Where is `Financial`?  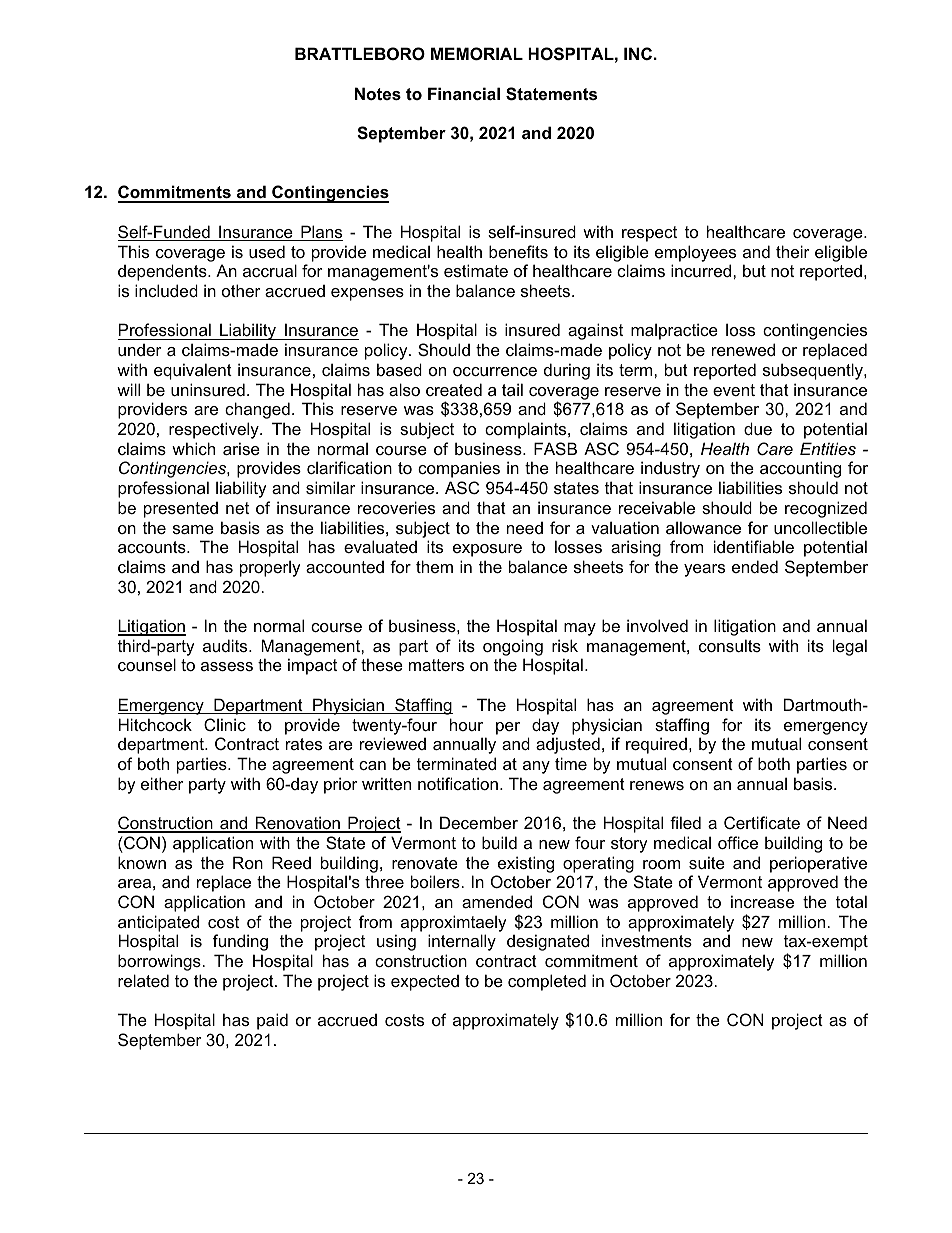 Financial is located at coordinates (464, 93).
